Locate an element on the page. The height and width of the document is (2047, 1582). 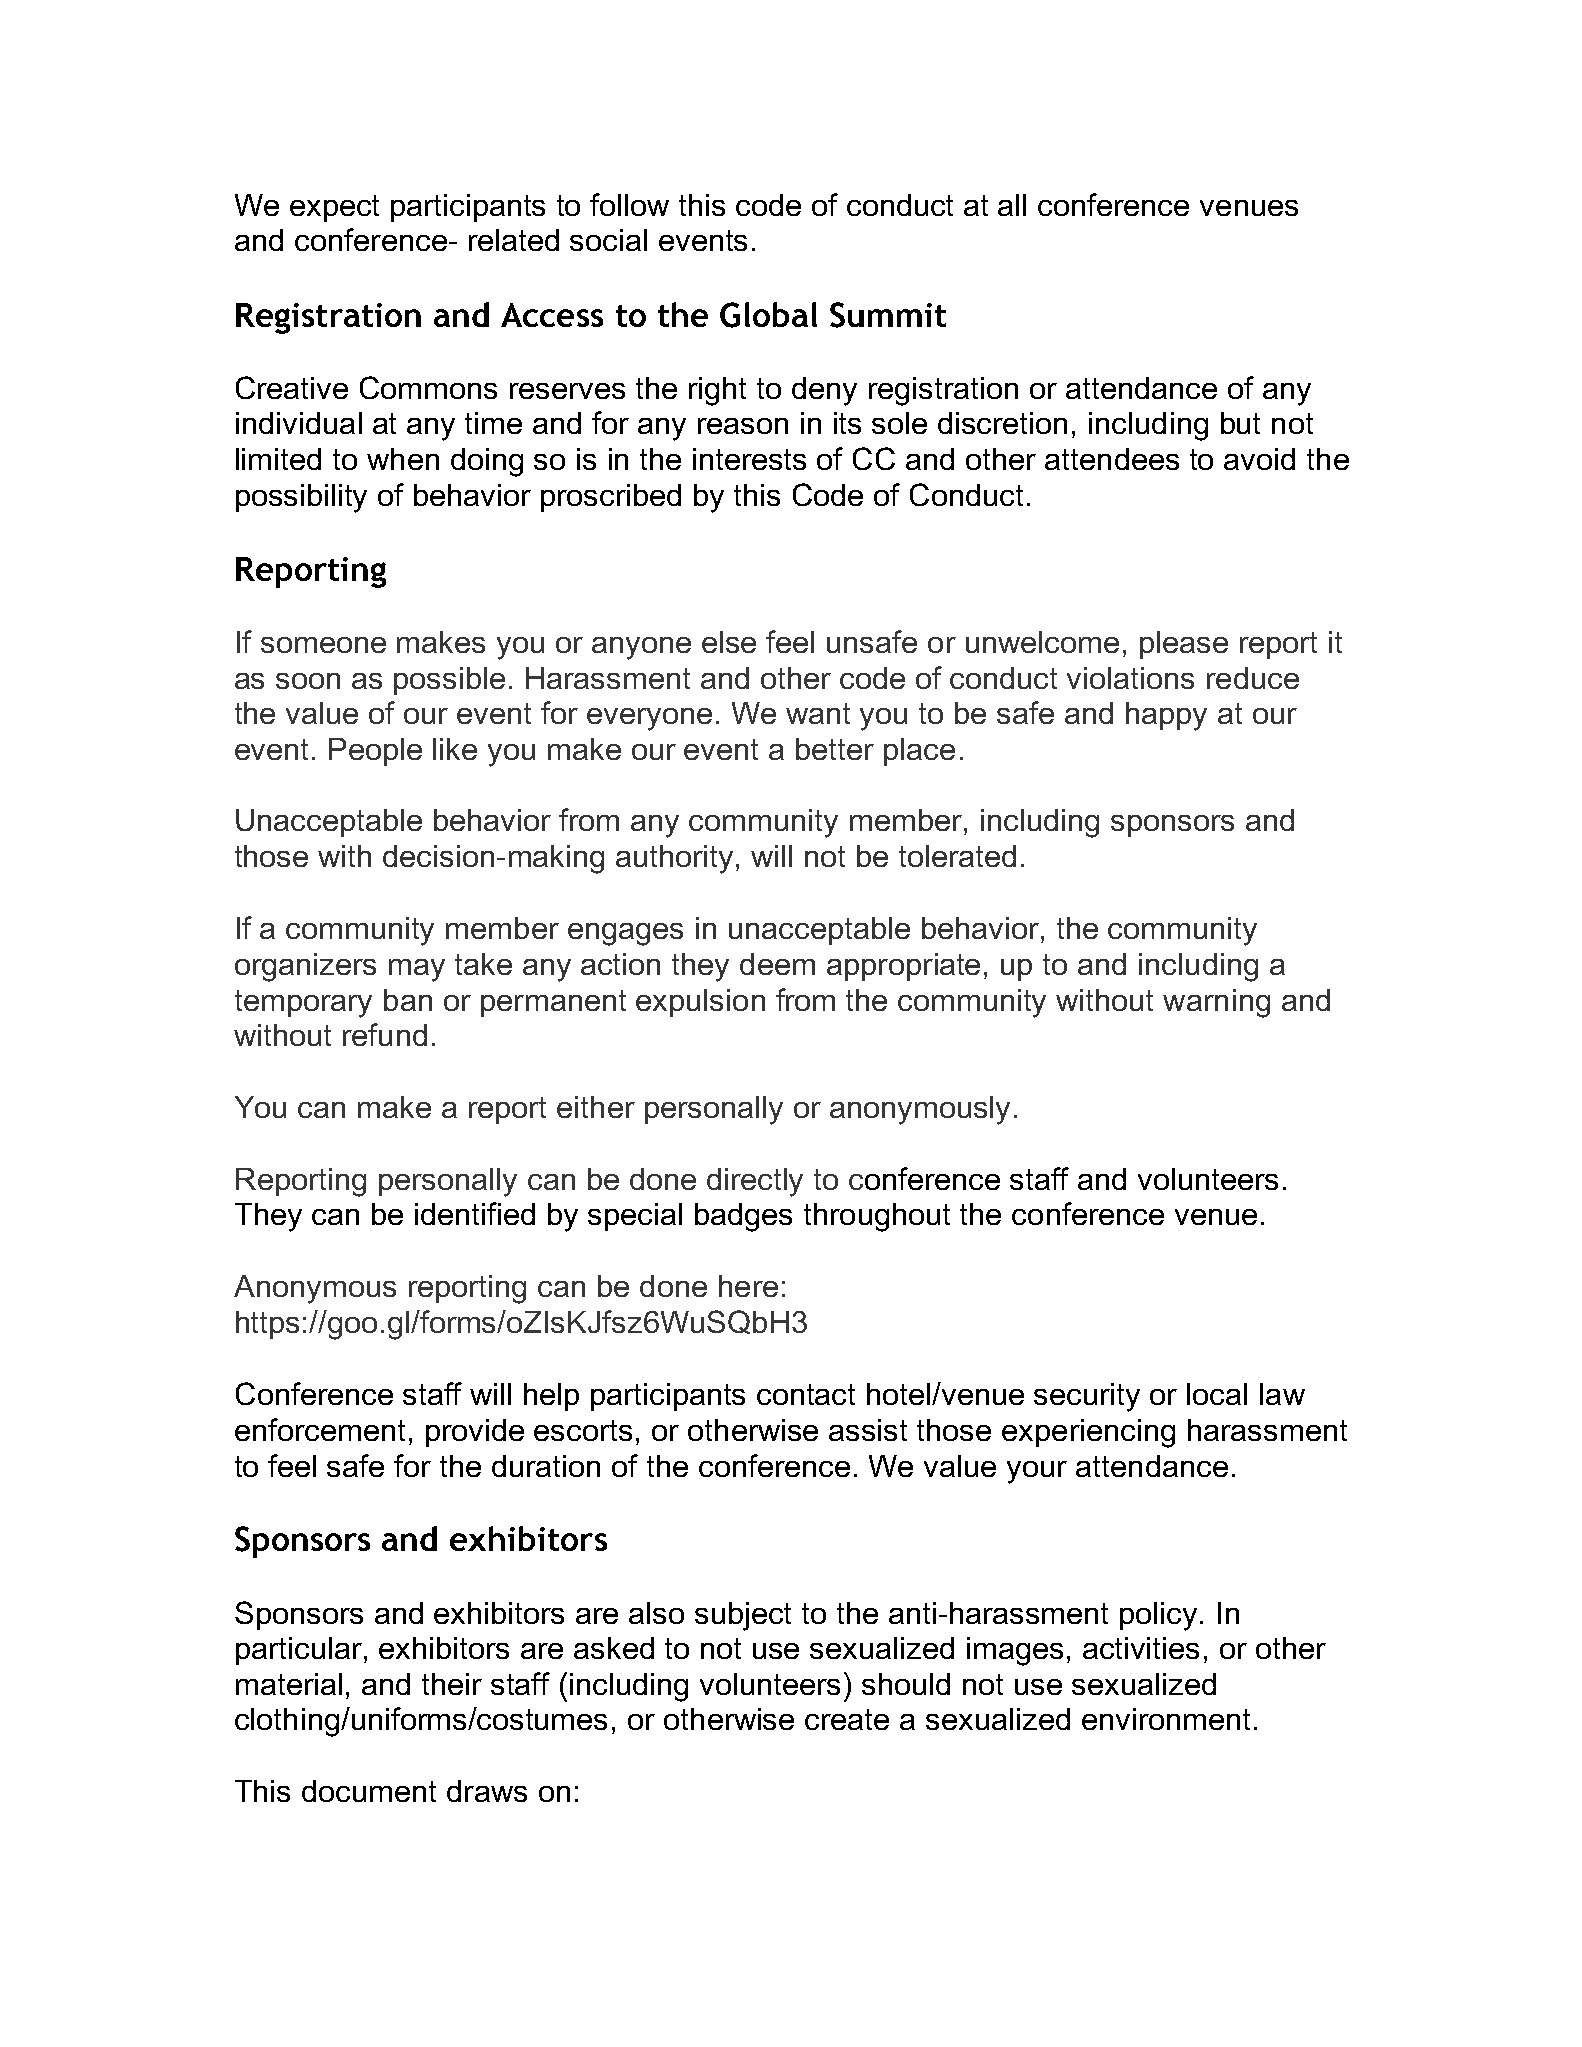
People is located at coordinates (375, 752).
